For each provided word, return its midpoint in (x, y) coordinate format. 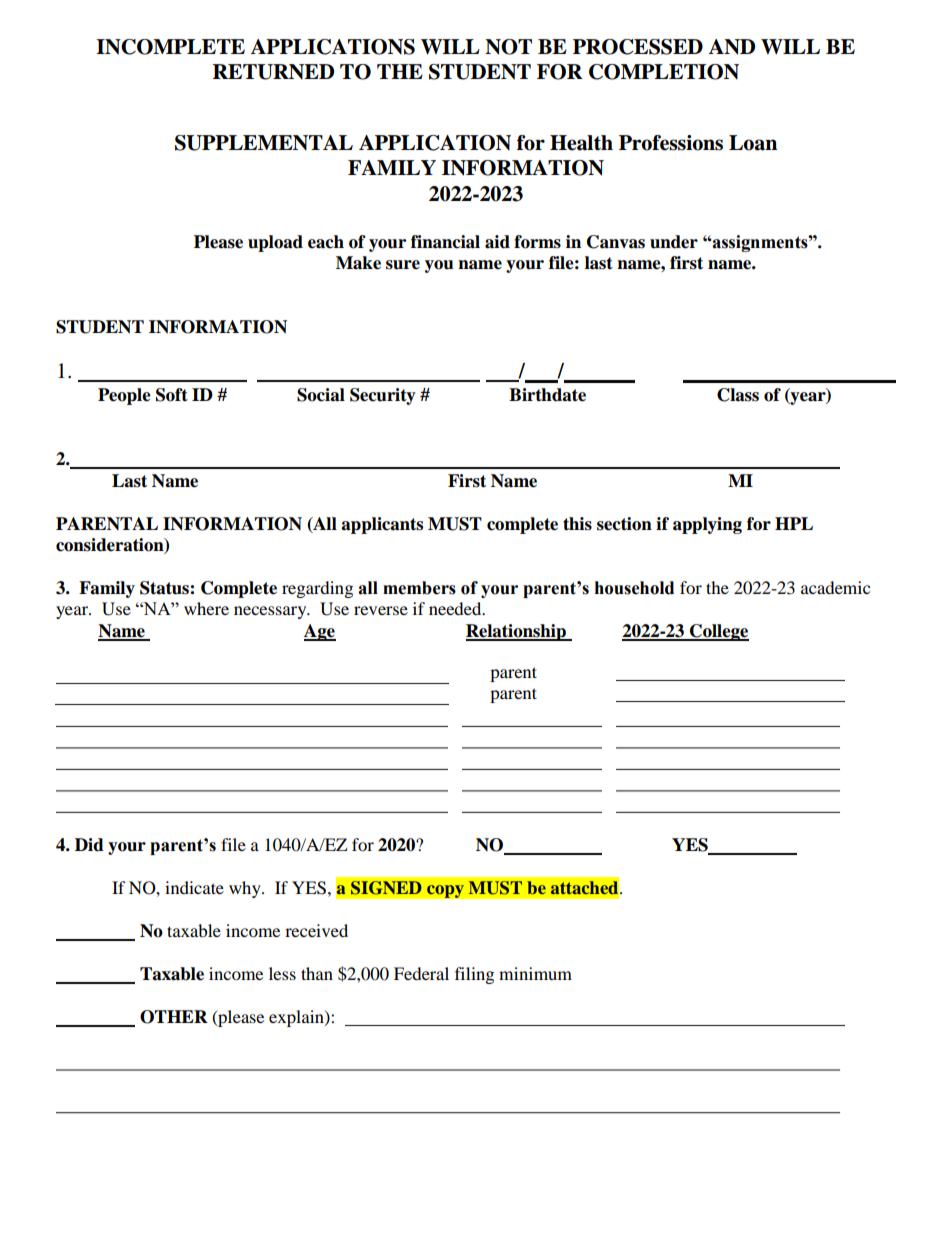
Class (738, 395)
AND (732, 47)
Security (383, 396)
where (206, 608)
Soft (172, 395)
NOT (508, 47)
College (718, 632)
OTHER (174, 1017)
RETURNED (273, 72)
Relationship (517, 632)
